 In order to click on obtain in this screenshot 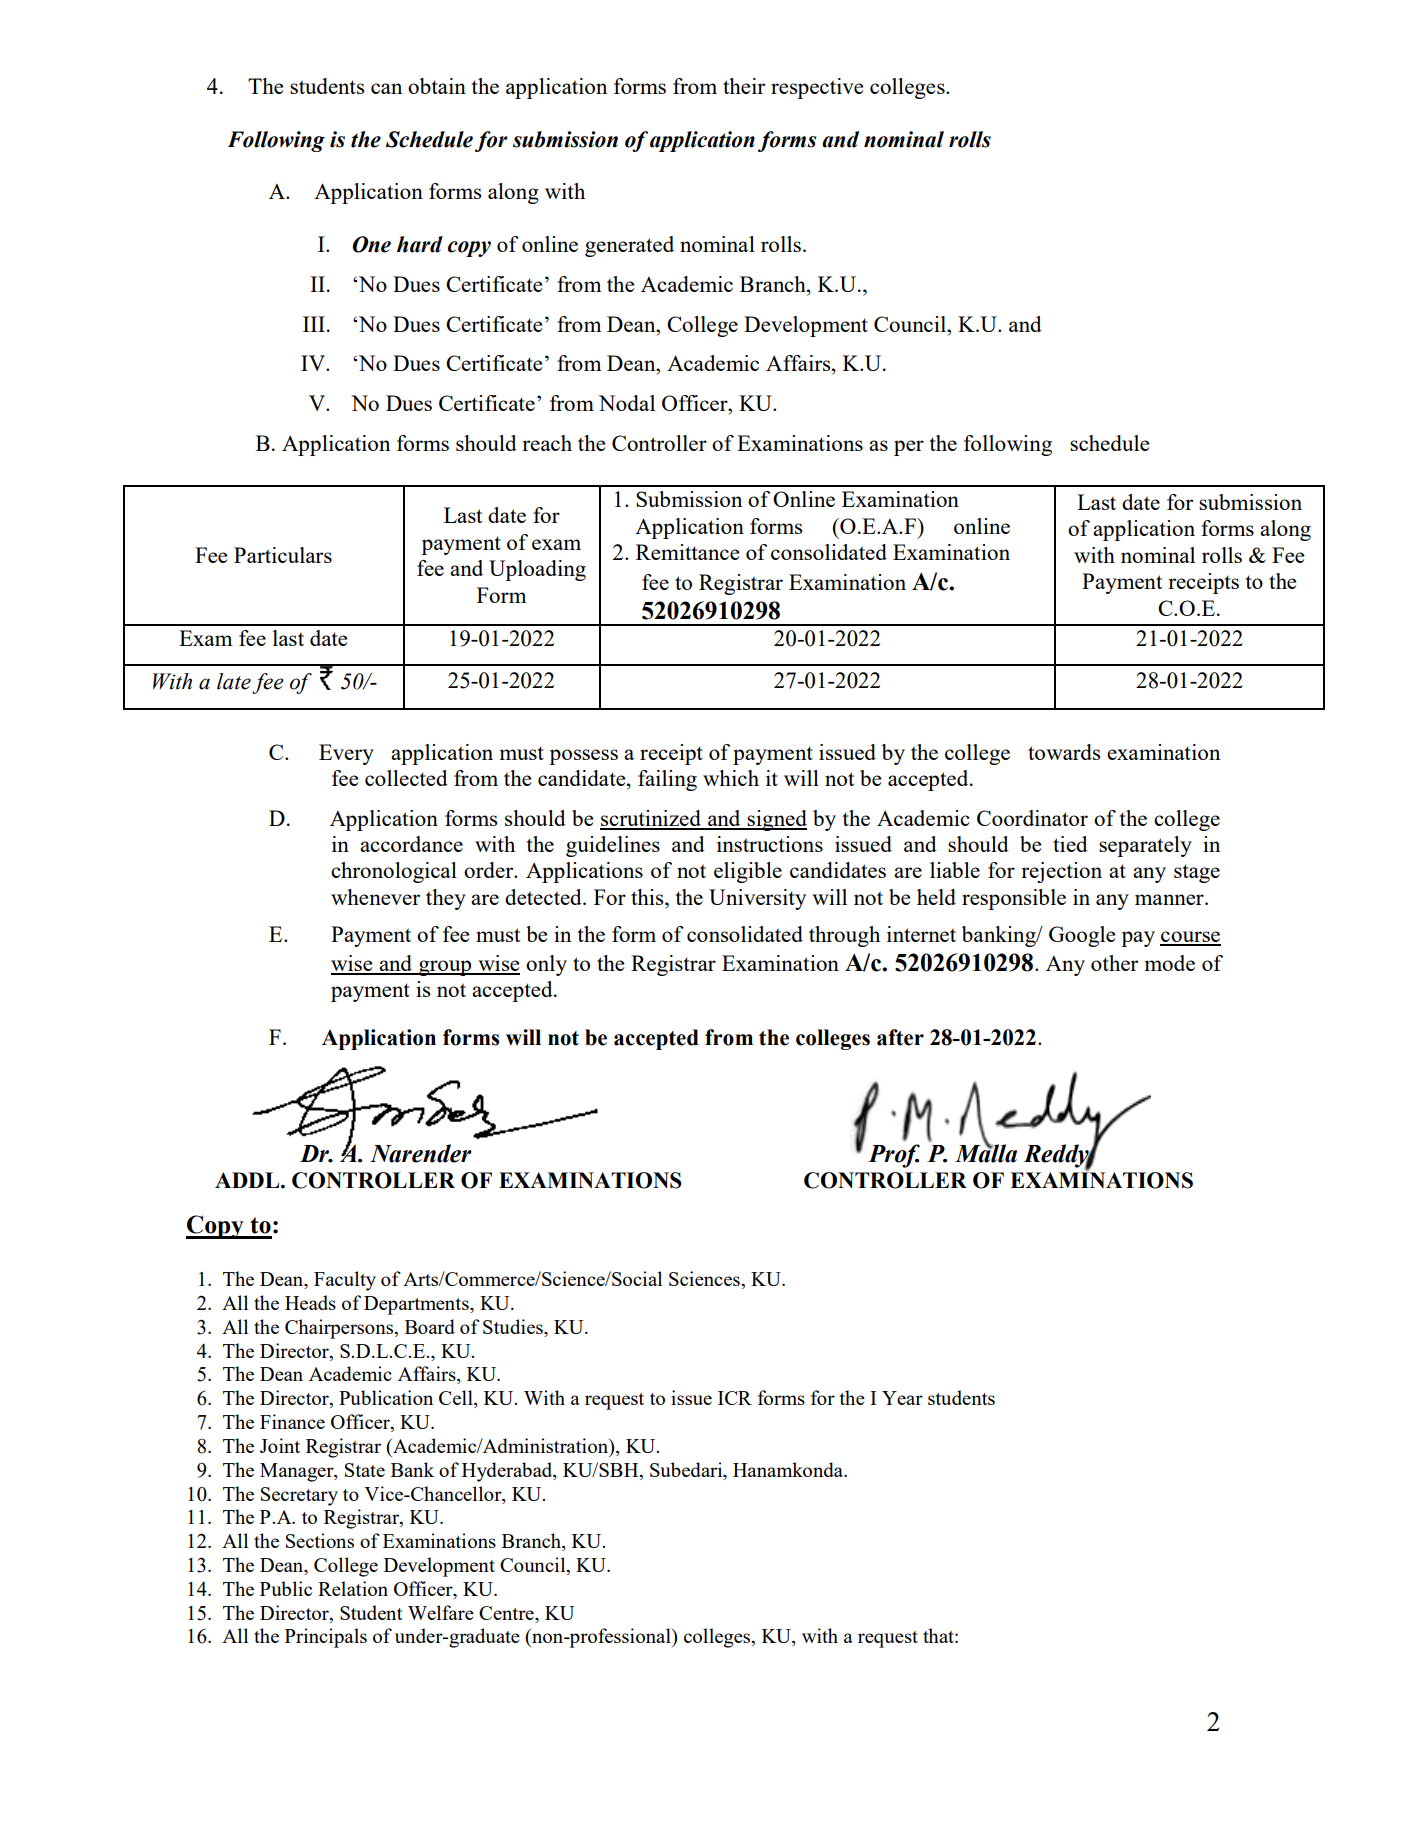, I will do `click(437, 86)`.
